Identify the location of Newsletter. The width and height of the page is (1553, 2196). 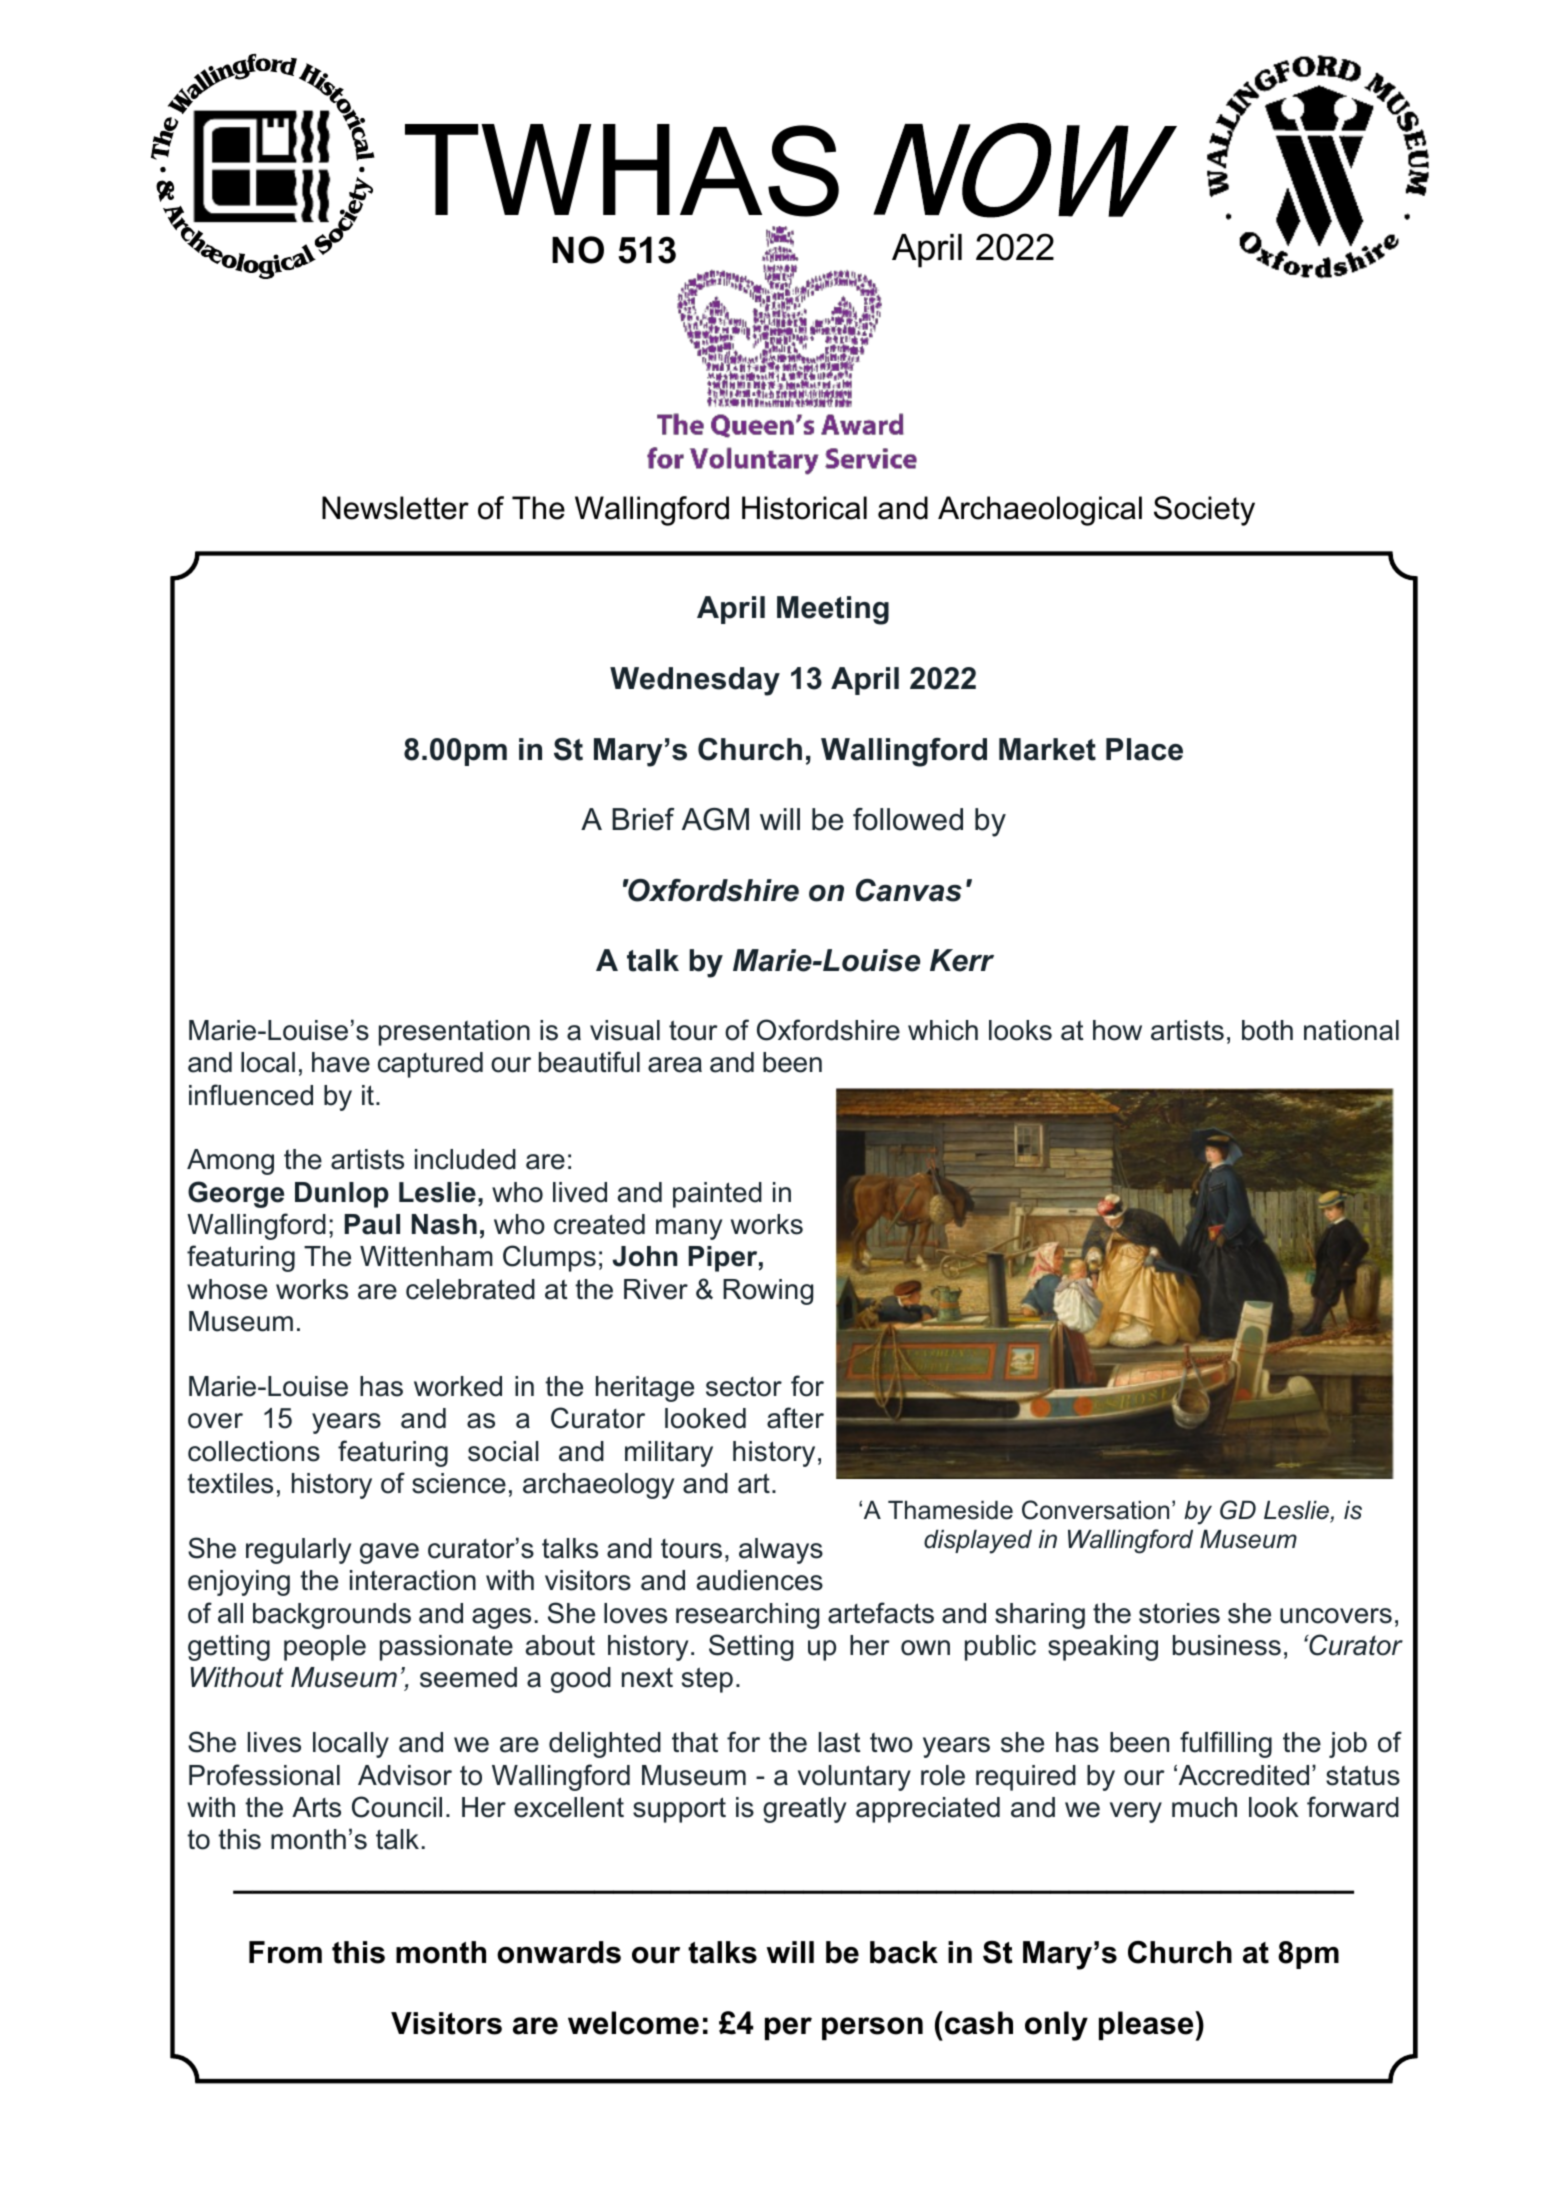
(395, 508).
